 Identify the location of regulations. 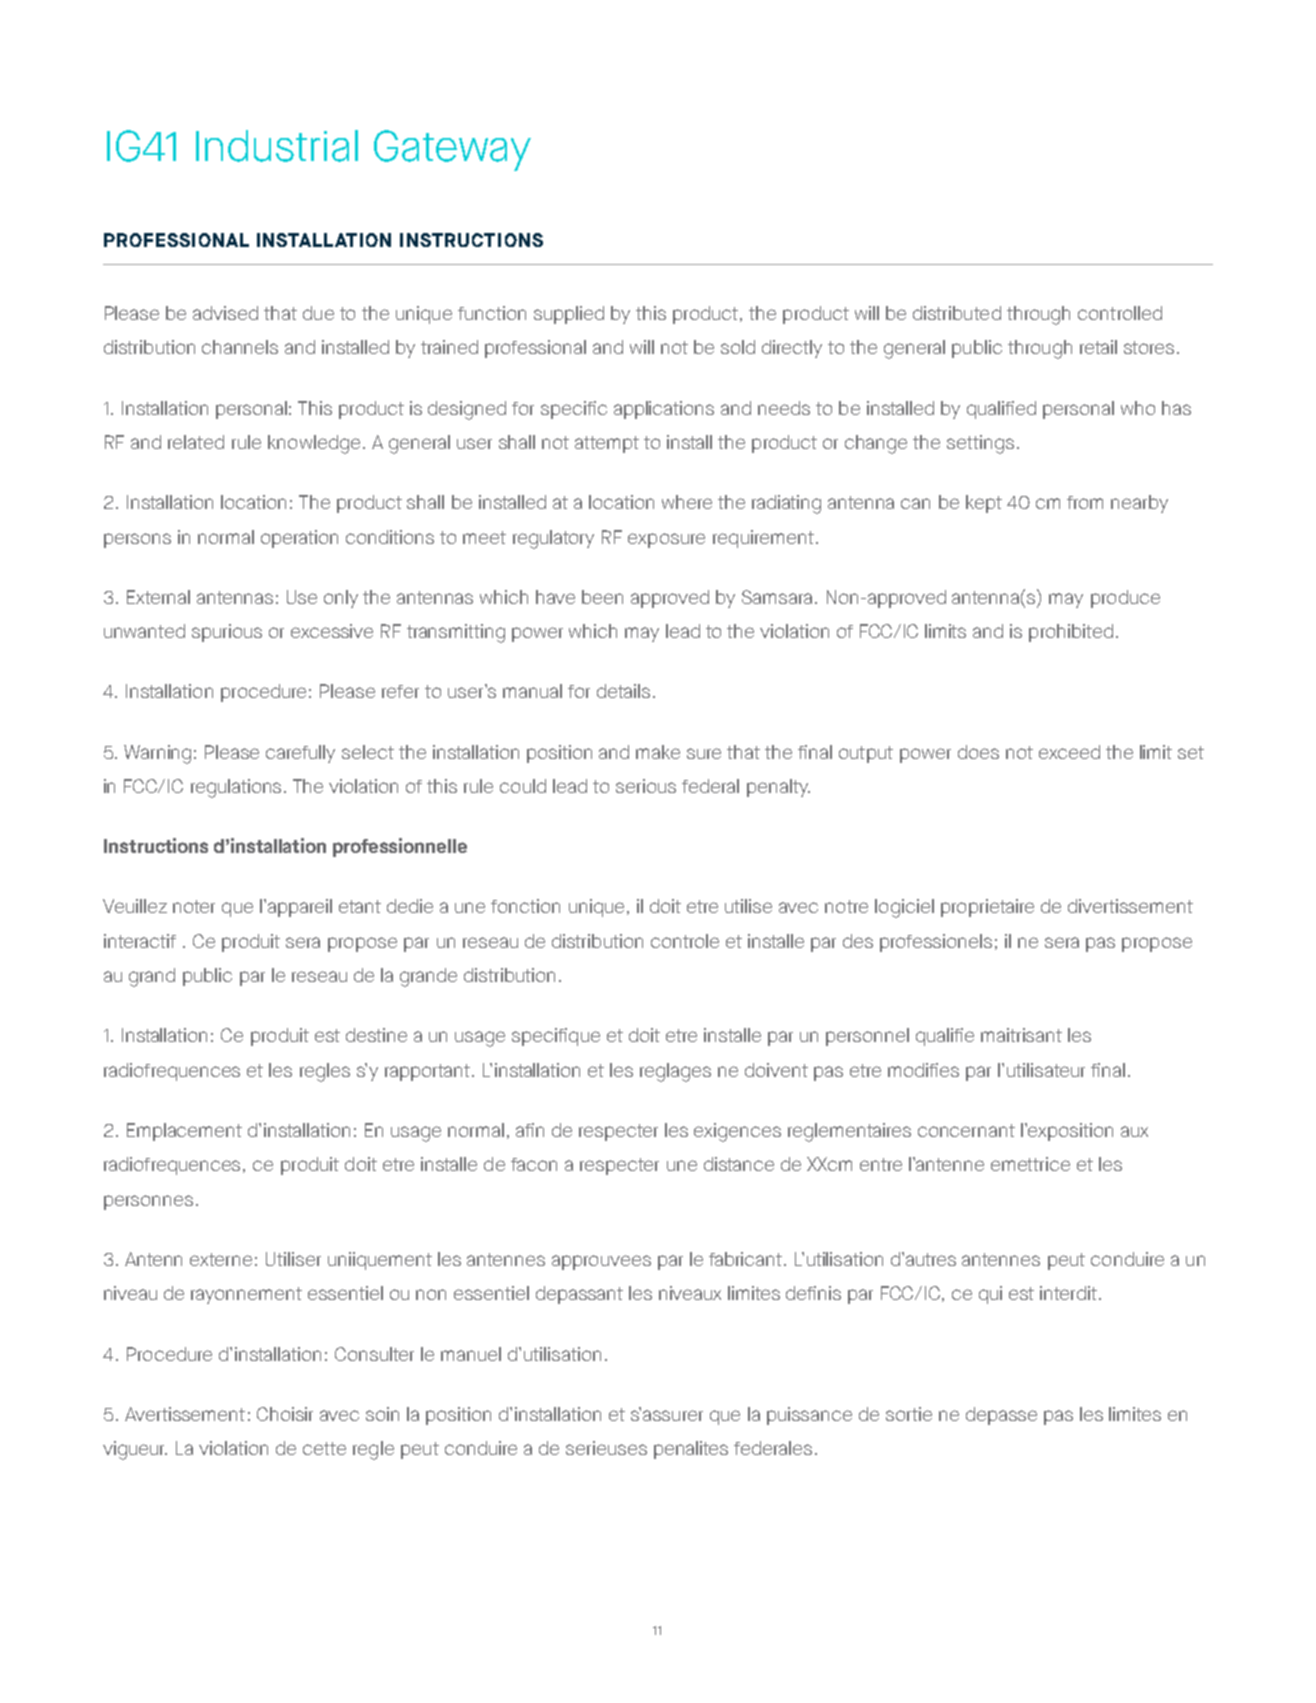
(238, 788).
